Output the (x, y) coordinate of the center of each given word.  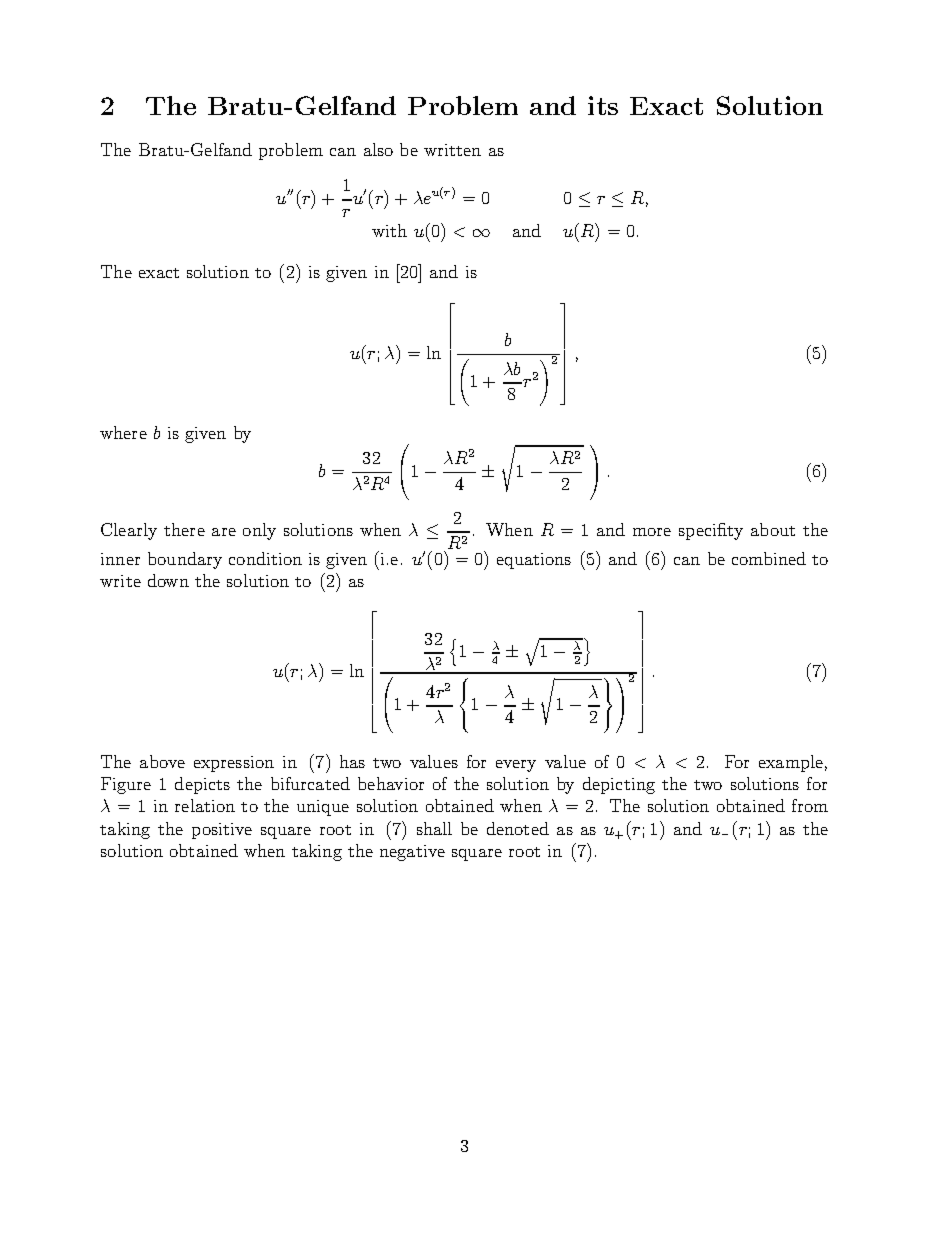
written (452, 150)
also (378, 149)
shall (434, 828)
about (773, 529)
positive (222, 831)
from (810, 805)
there (184, 529)
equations (534, 561)
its (603, 105)
